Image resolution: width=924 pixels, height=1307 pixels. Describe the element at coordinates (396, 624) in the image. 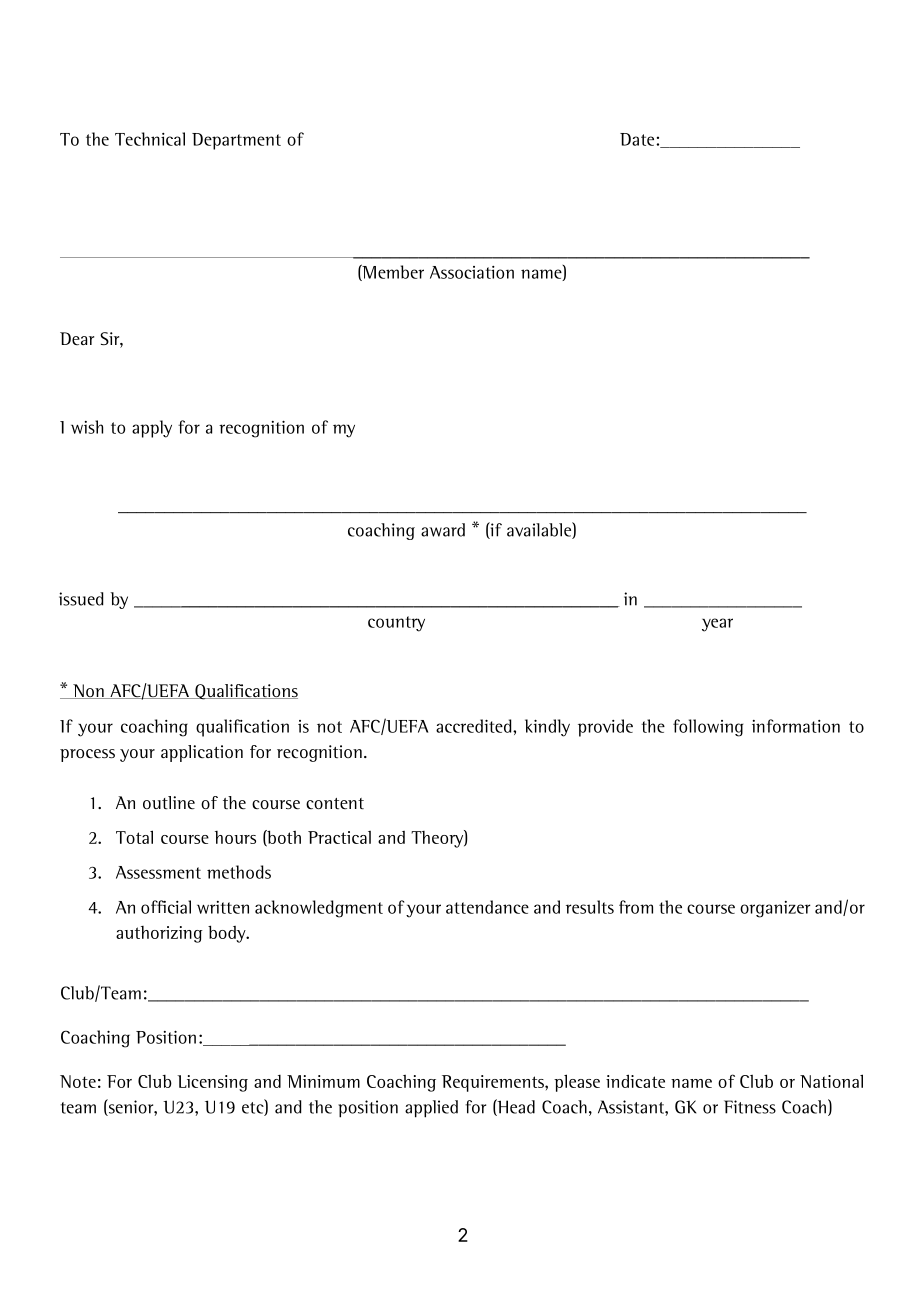

I see `country` at that location.
